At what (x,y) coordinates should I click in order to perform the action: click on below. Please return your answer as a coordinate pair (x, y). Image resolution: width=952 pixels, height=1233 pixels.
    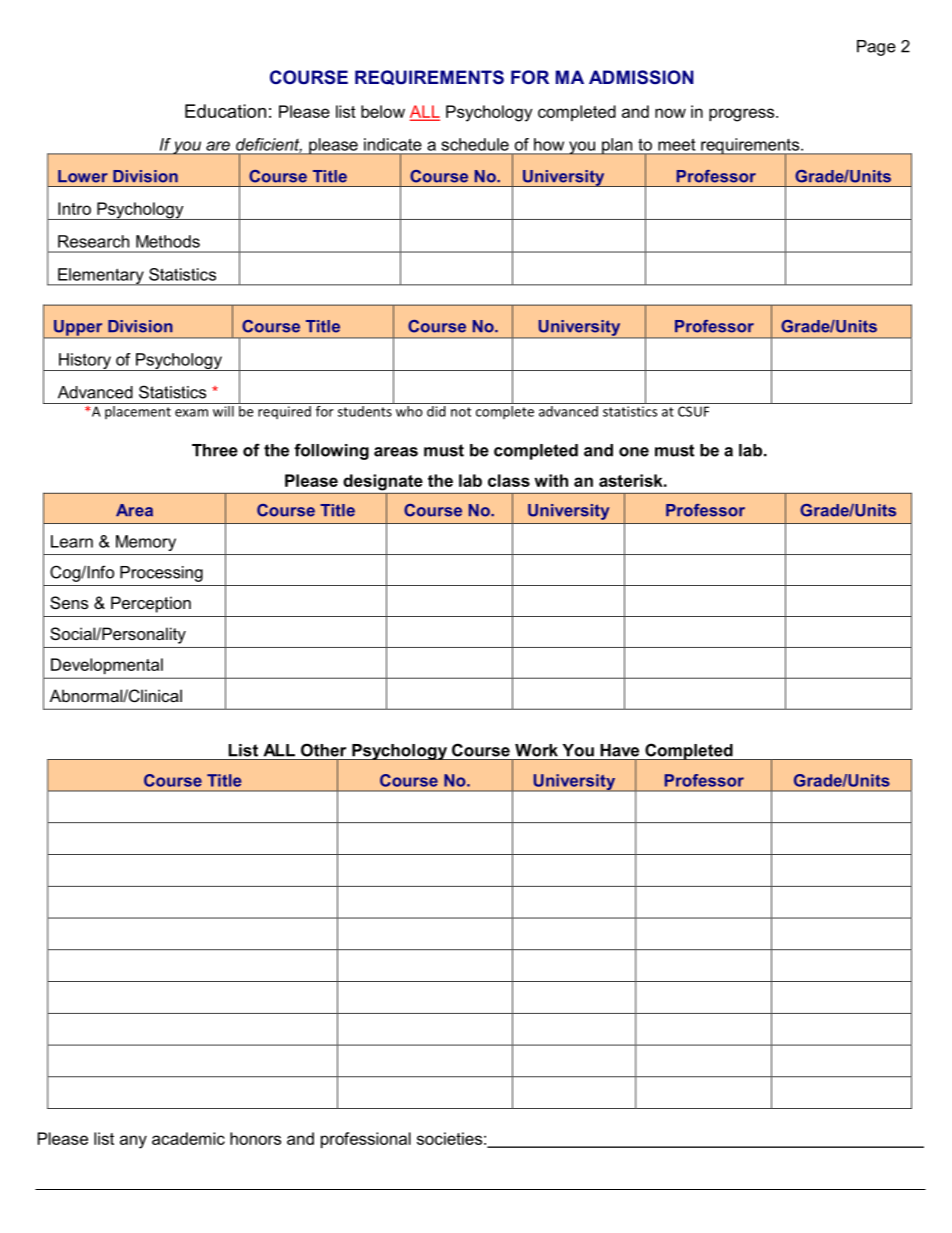
    Looking at the image, I should click on (383, 111).
